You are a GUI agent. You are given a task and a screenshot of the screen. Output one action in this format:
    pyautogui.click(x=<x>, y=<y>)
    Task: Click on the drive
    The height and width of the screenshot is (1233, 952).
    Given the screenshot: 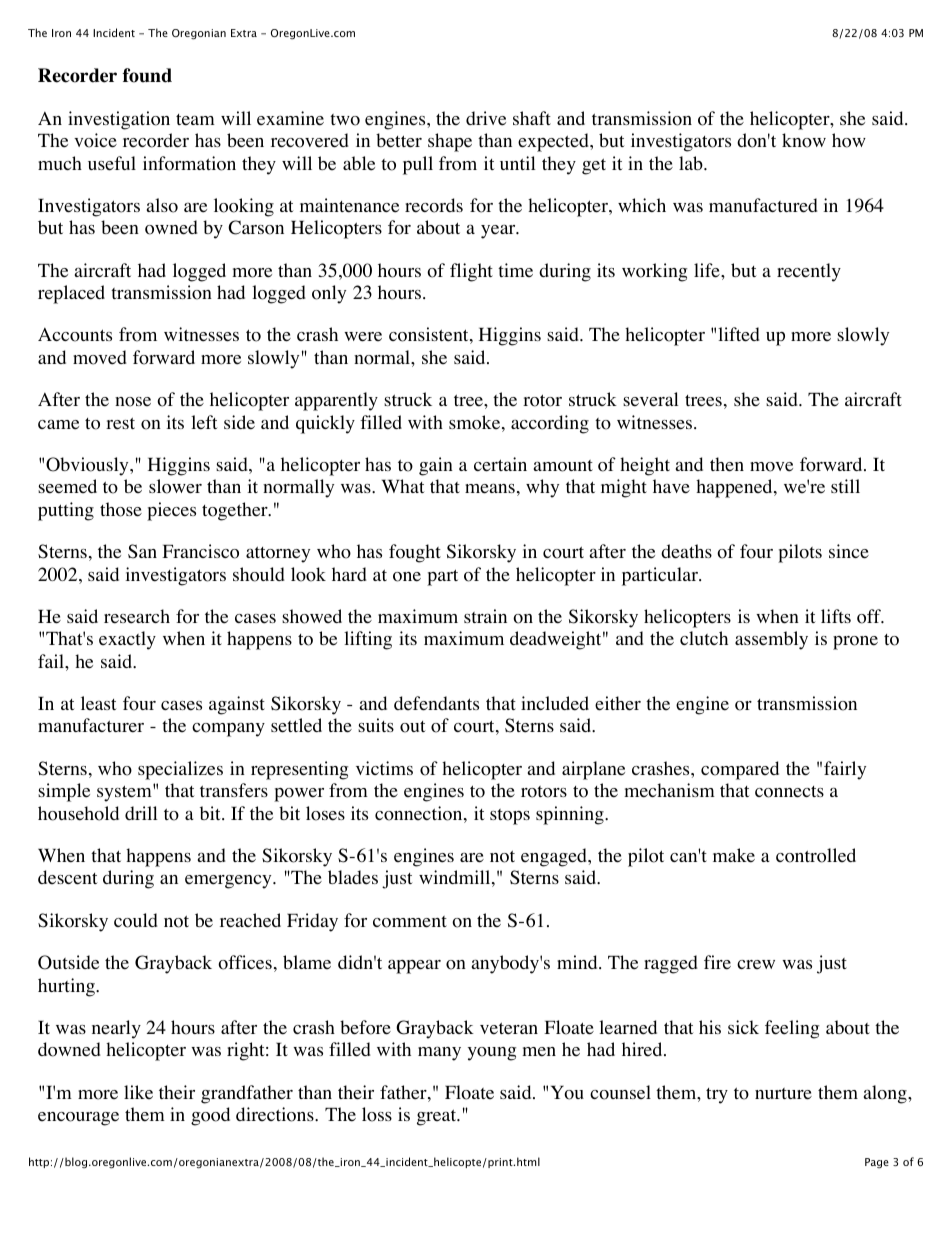 What is the action you would take?
    pyautogui.click(x=486, y=118)
